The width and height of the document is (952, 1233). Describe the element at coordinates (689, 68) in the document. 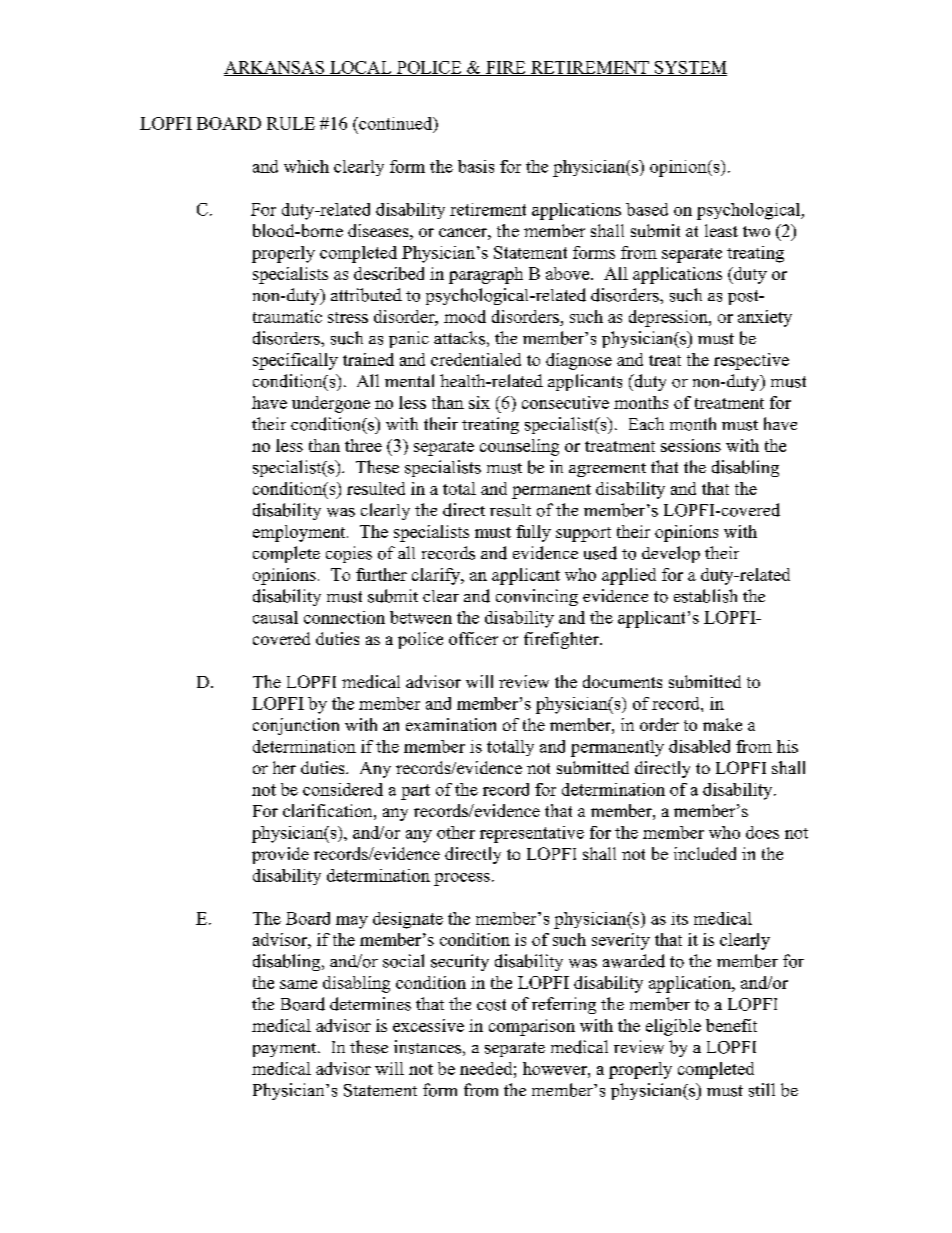

I see `SYSTEM` at that location.
